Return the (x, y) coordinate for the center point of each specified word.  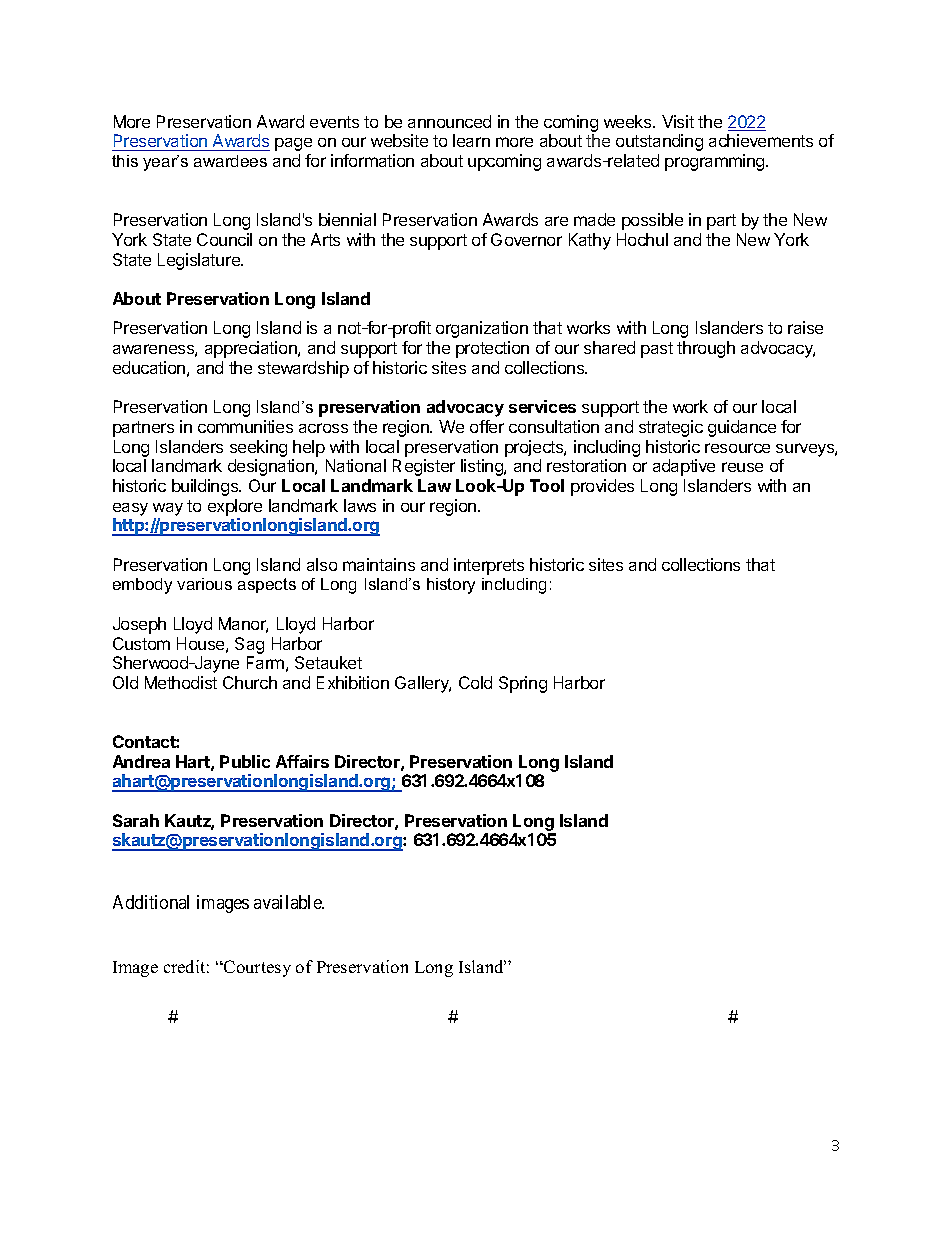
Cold (475, 682)
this (125, 161)
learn (471, 140)
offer (487, 426)
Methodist (181, 682)
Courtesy (256, 968)
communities (245, 426)
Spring (523, 684)
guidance (742, 428)
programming (716, 162)
